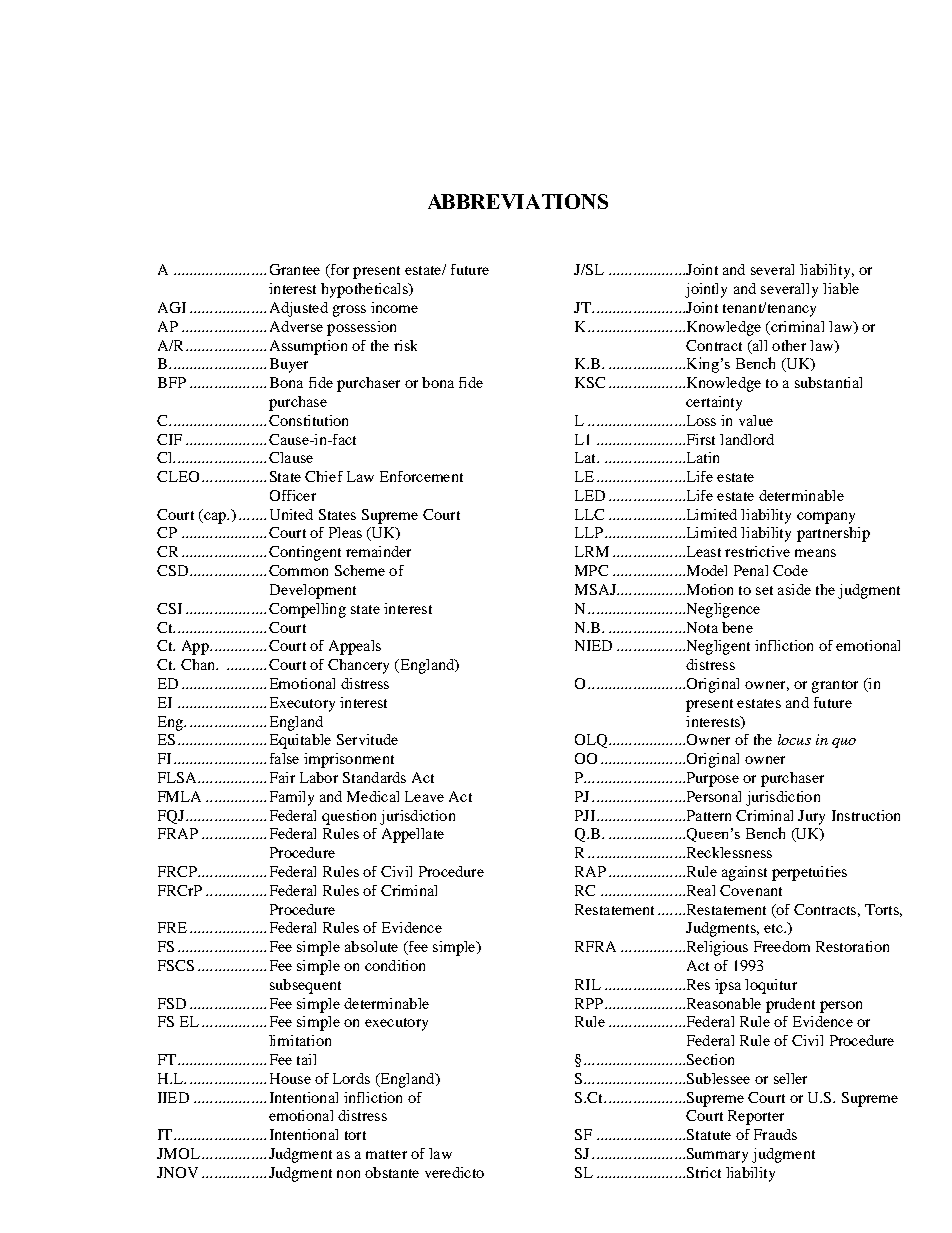  I want to click on subsequent, so click(305, 986).
